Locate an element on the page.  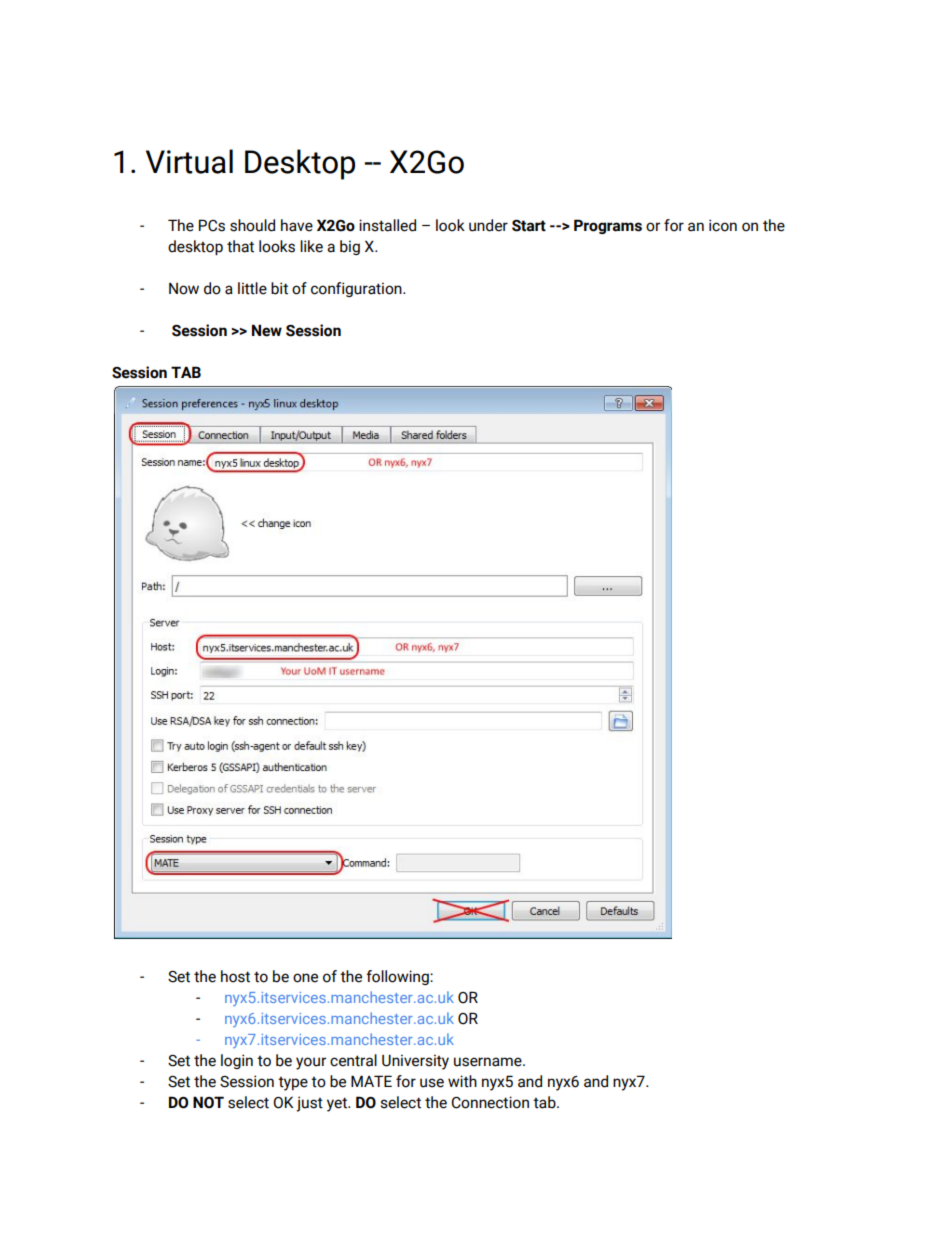
with is located at coordinates (462, 1081).
